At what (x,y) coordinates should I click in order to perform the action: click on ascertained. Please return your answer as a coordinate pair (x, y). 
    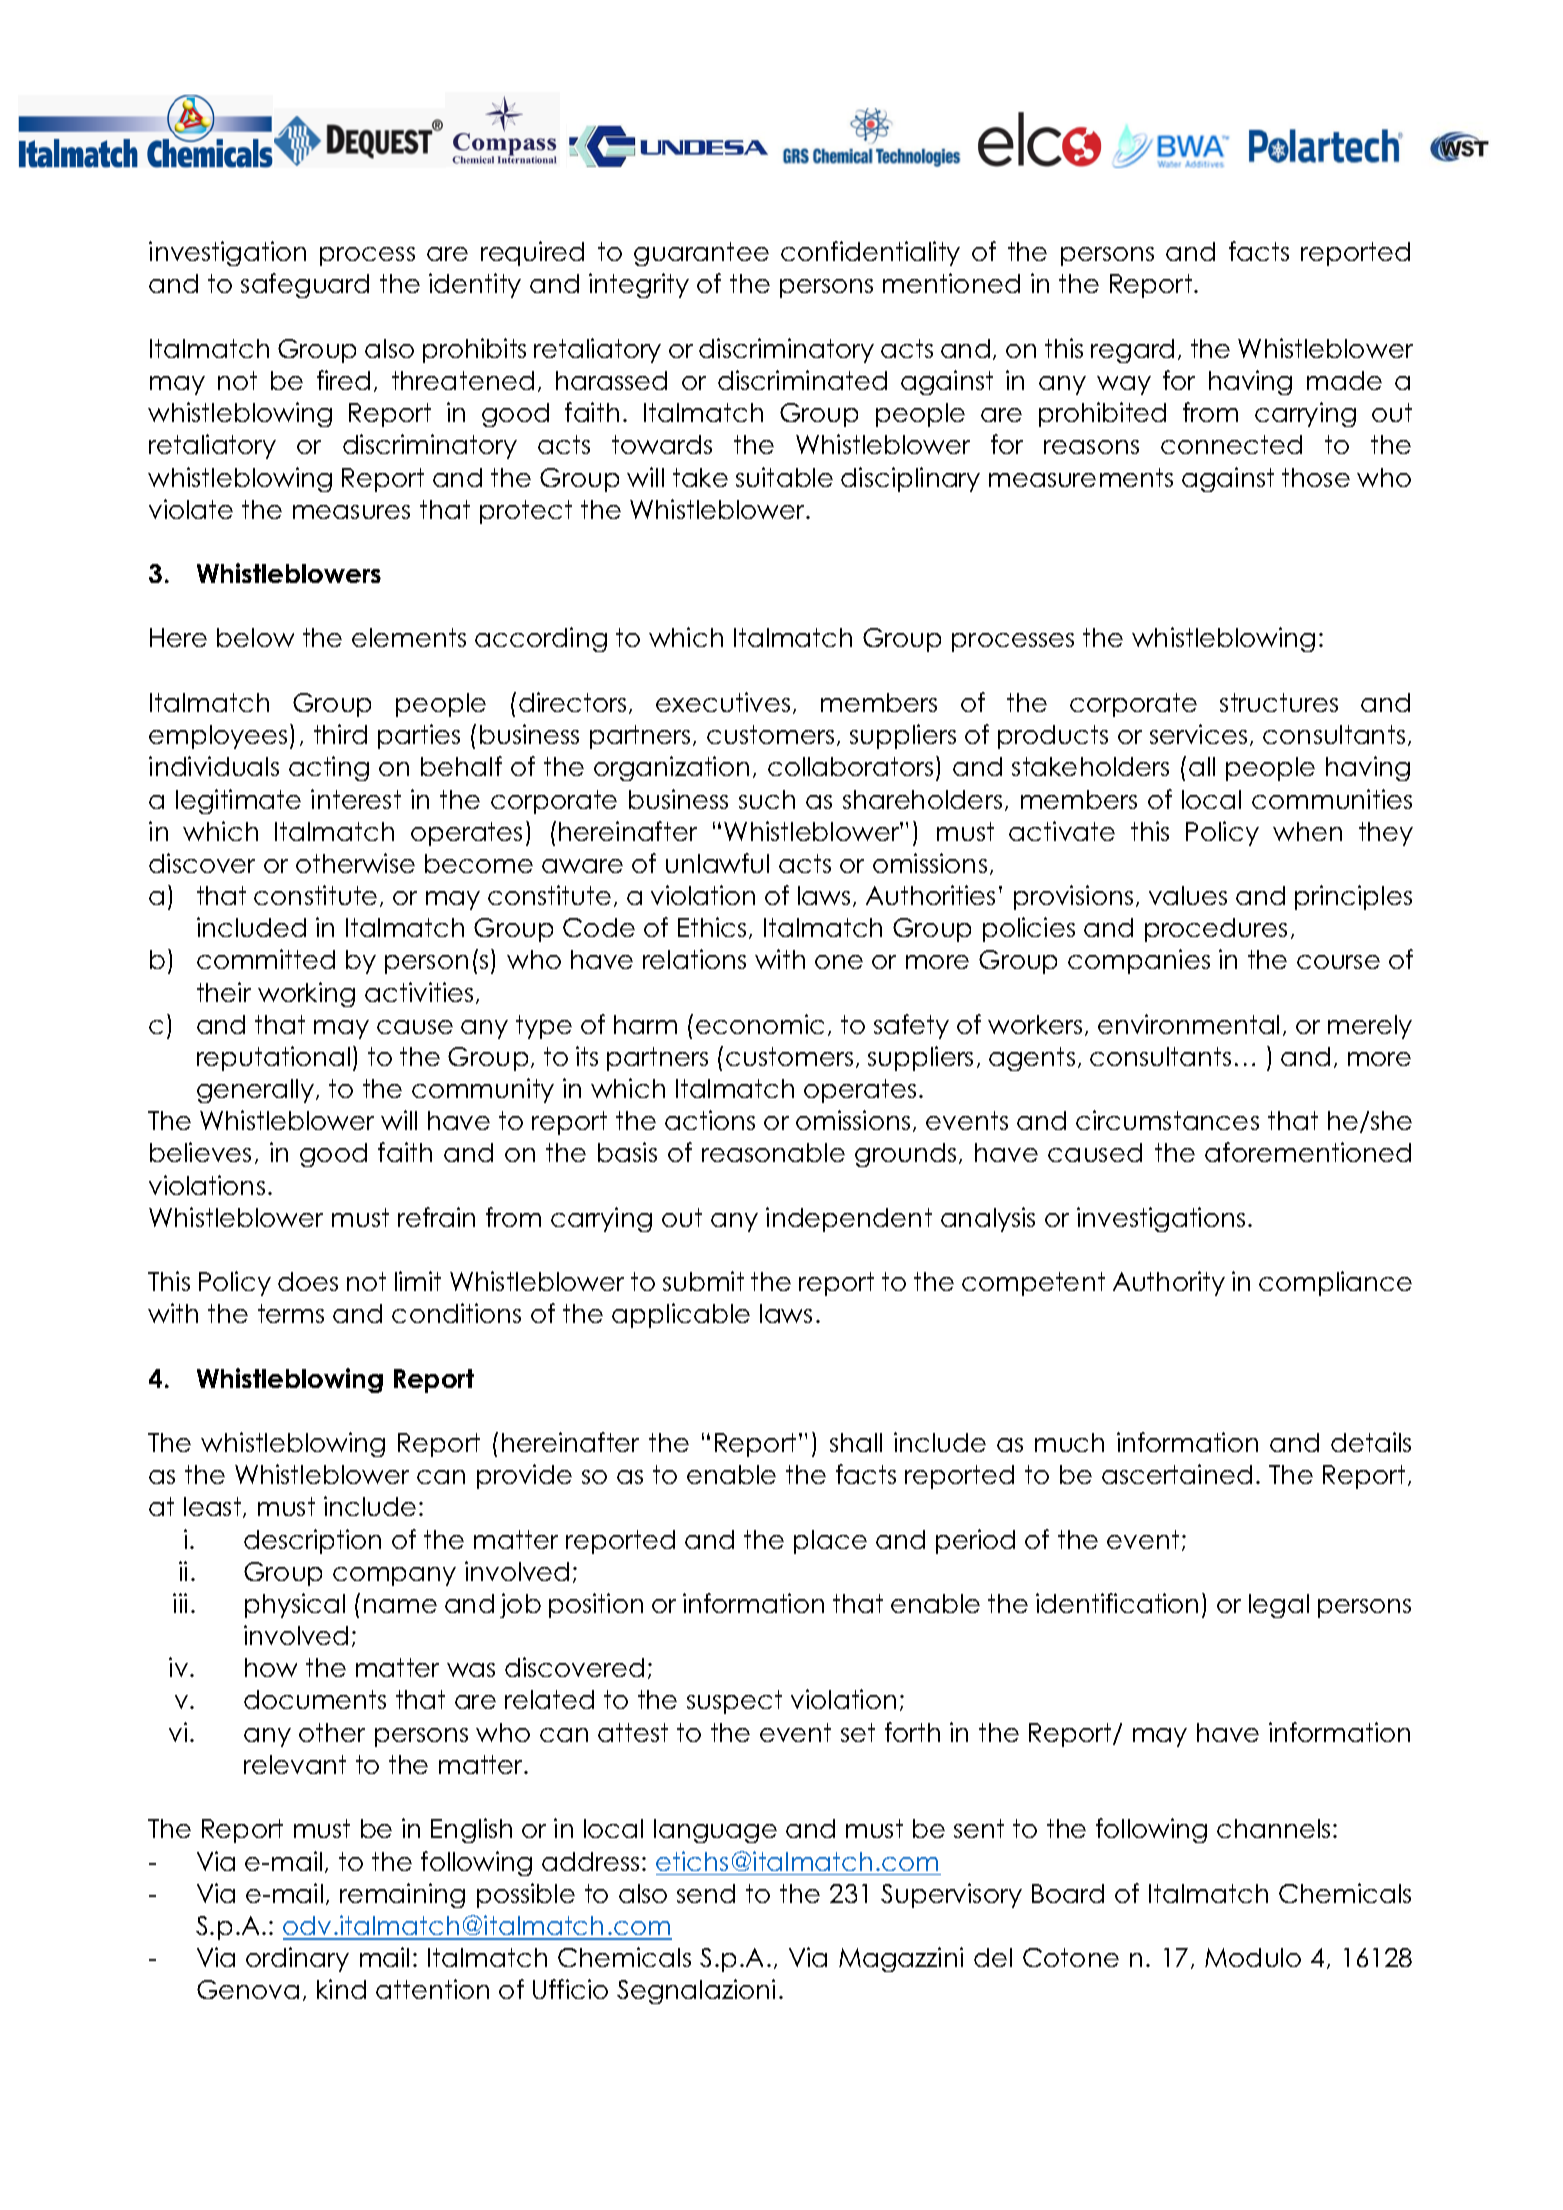
    Looking at the image, I should click on (1177, 1474).
